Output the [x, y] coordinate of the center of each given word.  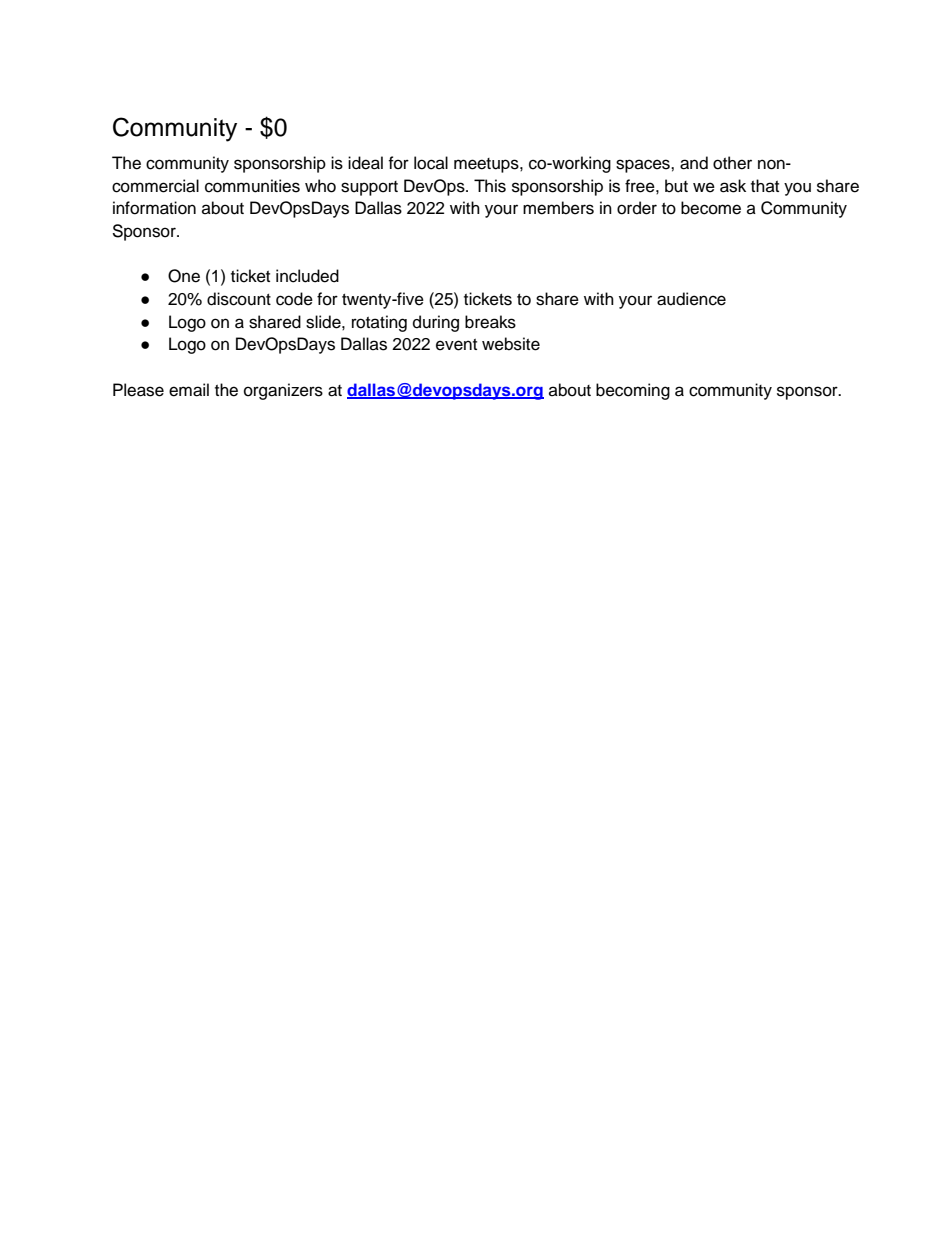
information [154, 208]
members [558, 208]
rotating [379, 323]
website [511, 344]
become [711, 208]
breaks [490, 322]
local [431, 163]
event [456, 345]
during [436, 323]
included [307, 276]
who [320, 186]
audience [691, 299]
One [184, 276]
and [694, 163]
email [189, 390]
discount [239, 299]
